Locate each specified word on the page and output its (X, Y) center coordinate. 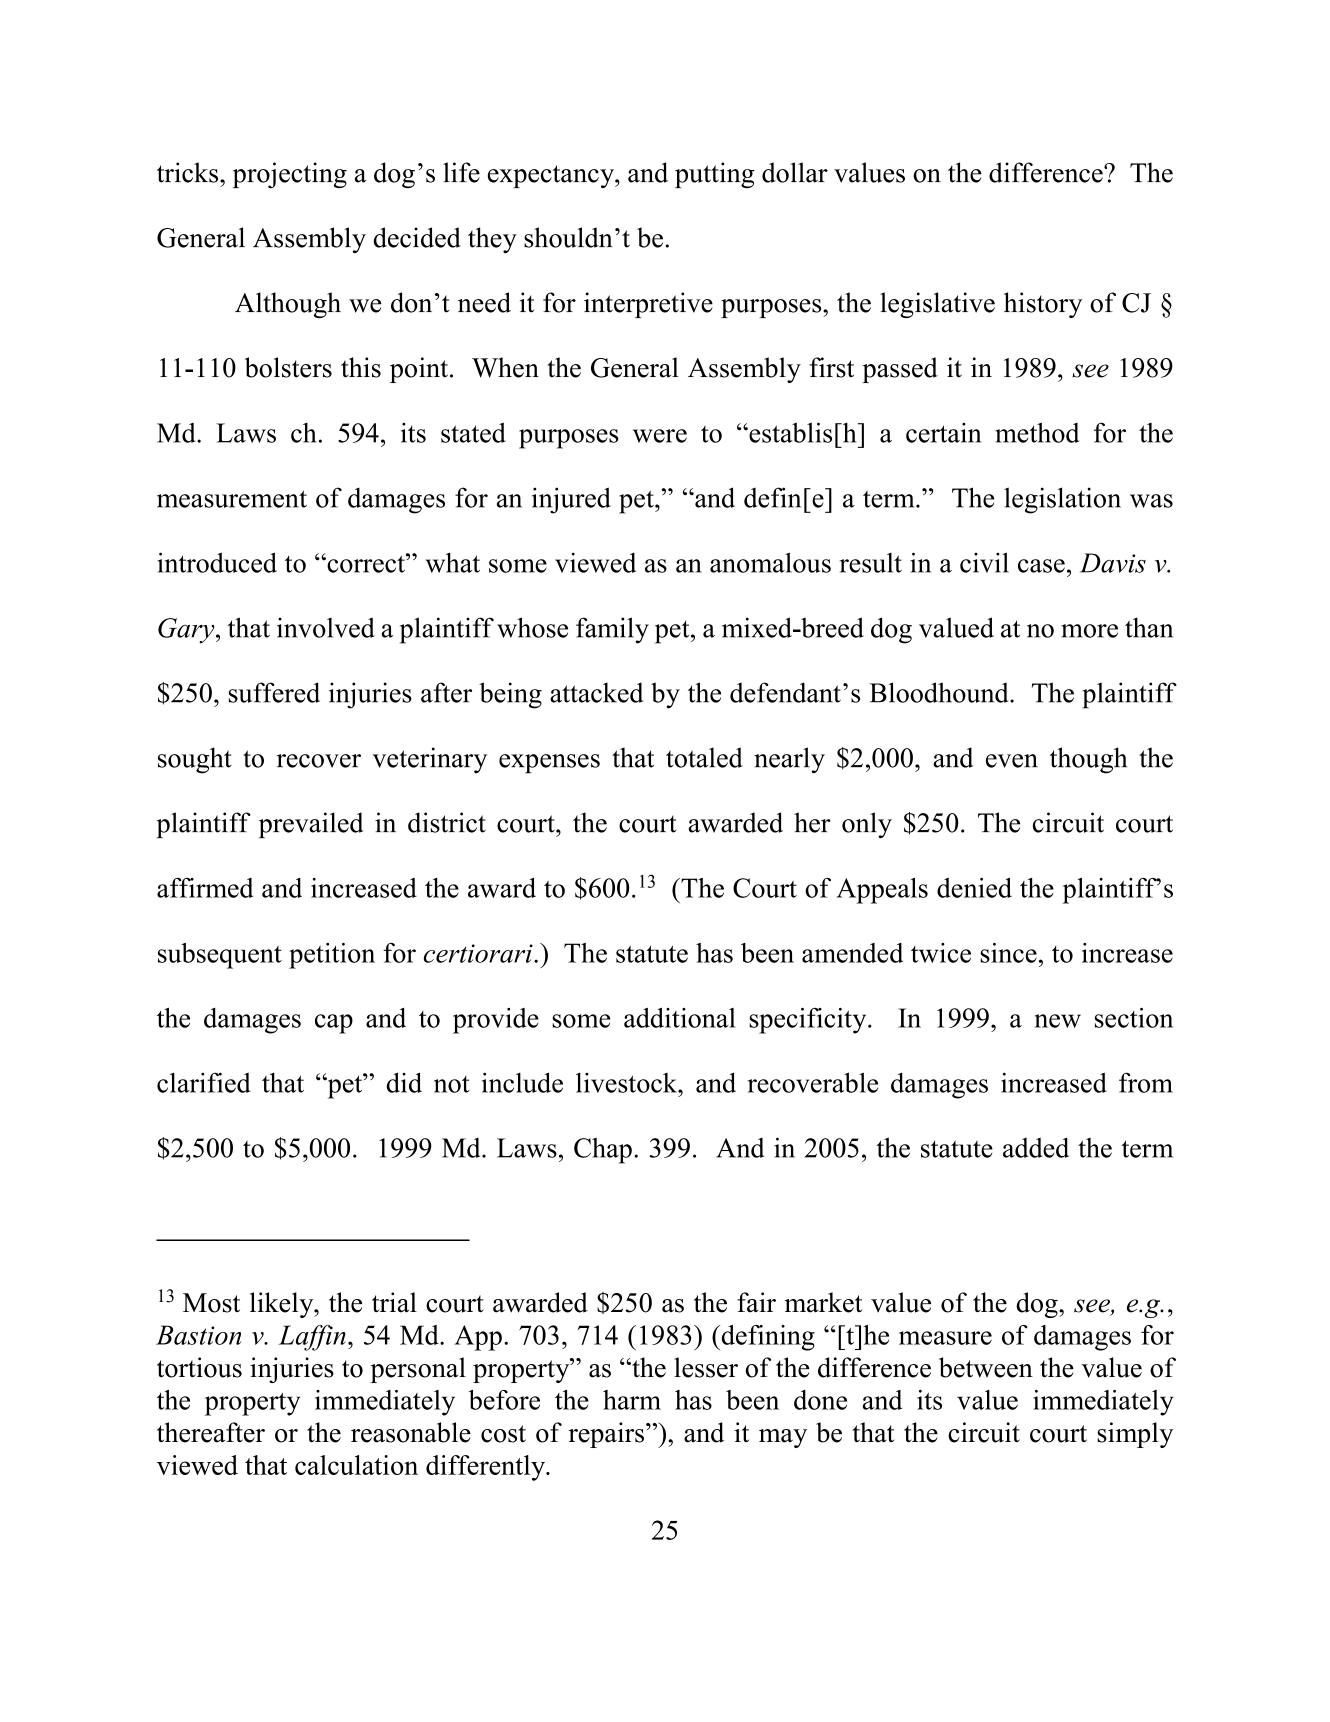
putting (714, 175)
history (1043, 305)
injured (571, 500)
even (1012, 761)
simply (1135, 1435)
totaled (704, 757)
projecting (290, 175)
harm (632, 1400)
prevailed (311, 825)
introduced (217, 562)
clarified (204, 1082)
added (1036, 1147)
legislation (1062, 500)
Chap (603, 1151)
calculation (356, 1465)
